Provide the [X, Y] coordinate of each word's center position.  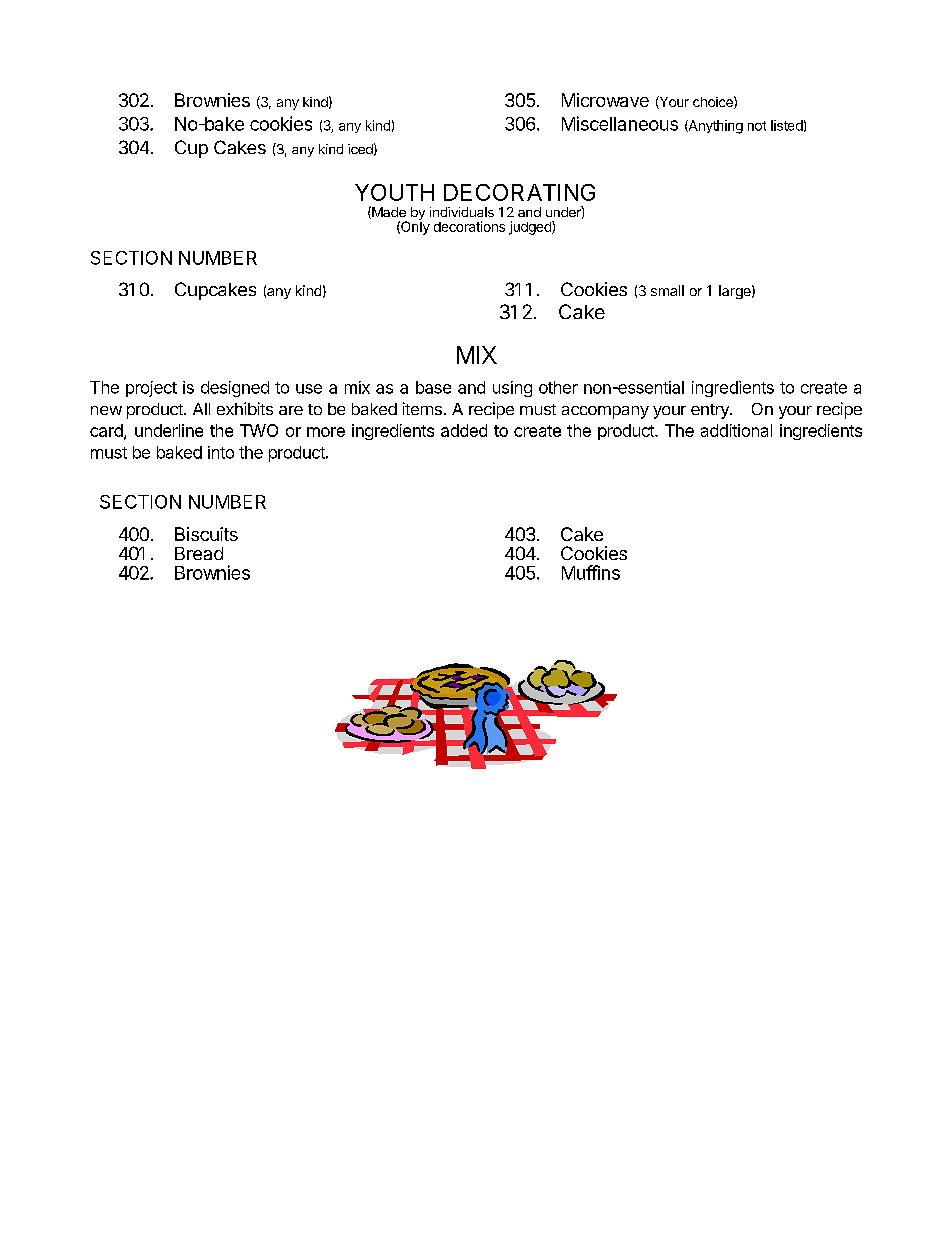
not [757, 126]
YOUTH [394, 192]
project [151, 389]
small [667, 290]
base [433, 387]
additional [736, 430]
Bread [199, 553]
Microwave [605, 100]
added [464, 430]
